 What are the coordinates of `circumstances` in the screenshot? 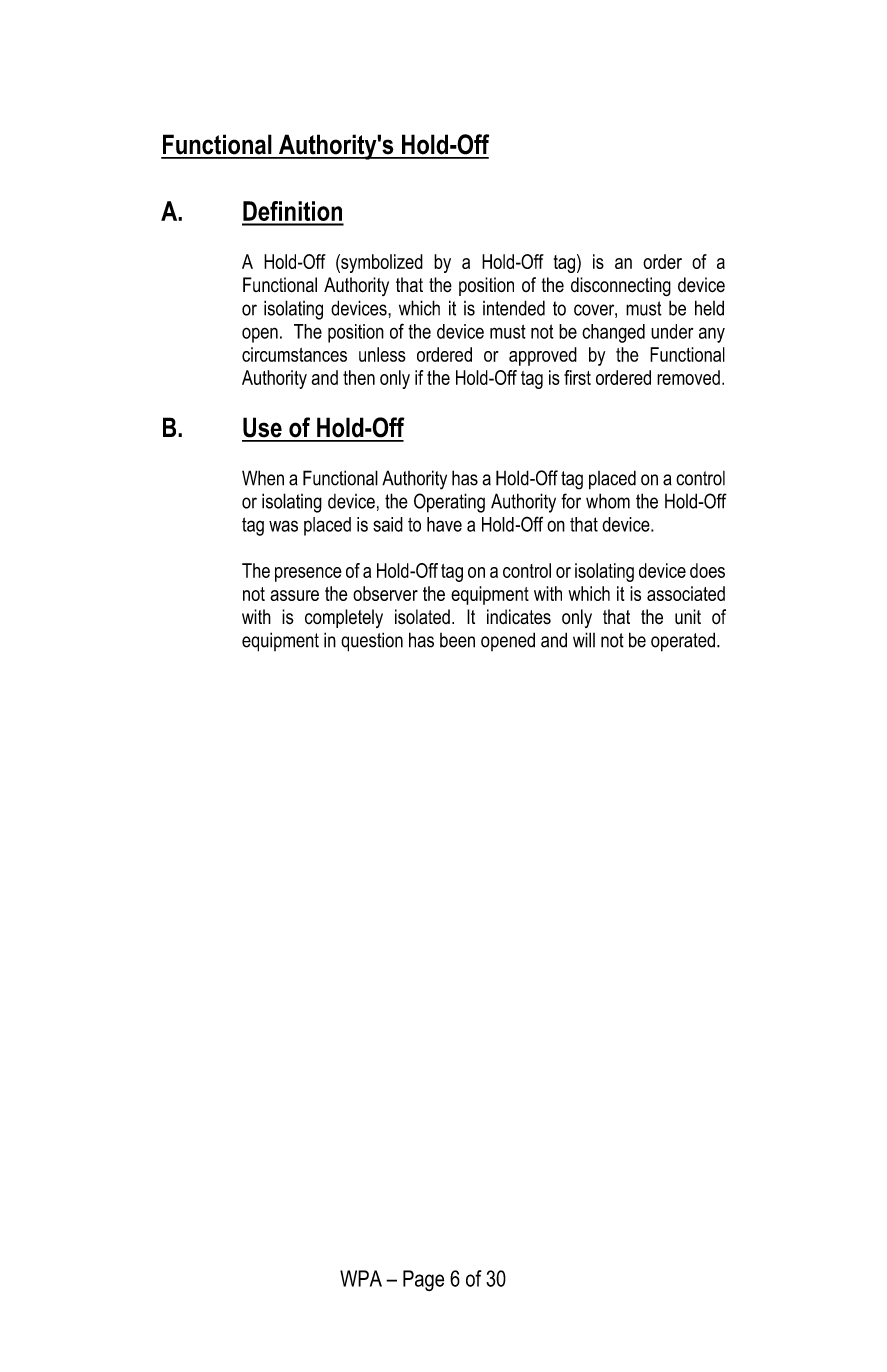 It's located at (294, 354).
